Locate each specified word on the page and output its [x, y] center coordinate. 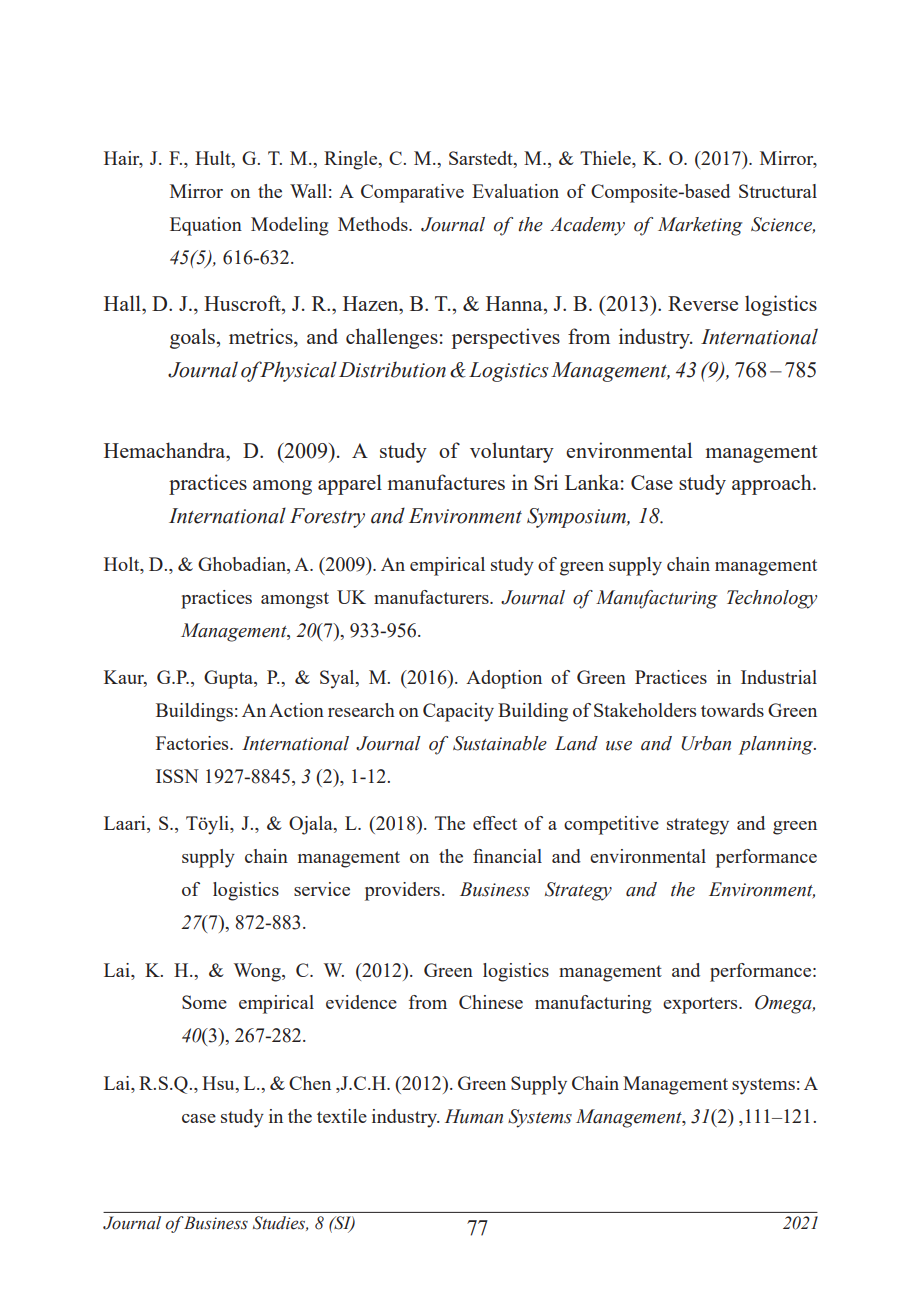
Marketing [700, 226]
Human [474, 1116]
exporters [701, 1005]
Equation [206, 226]
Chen [310, 1083]
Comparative [412, 193]
